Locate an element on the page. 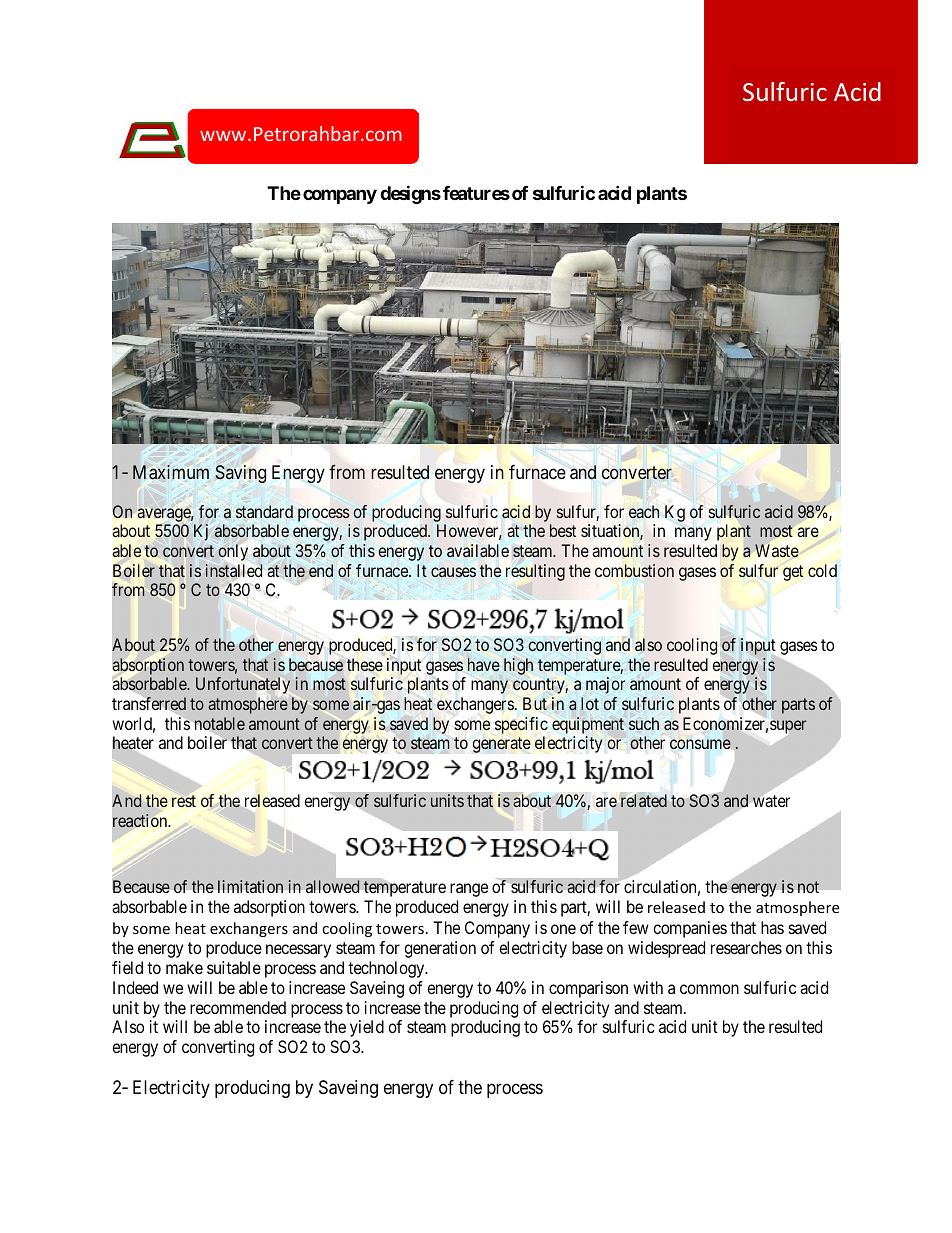  Unfortunately is located at coordinates (243, 685).
